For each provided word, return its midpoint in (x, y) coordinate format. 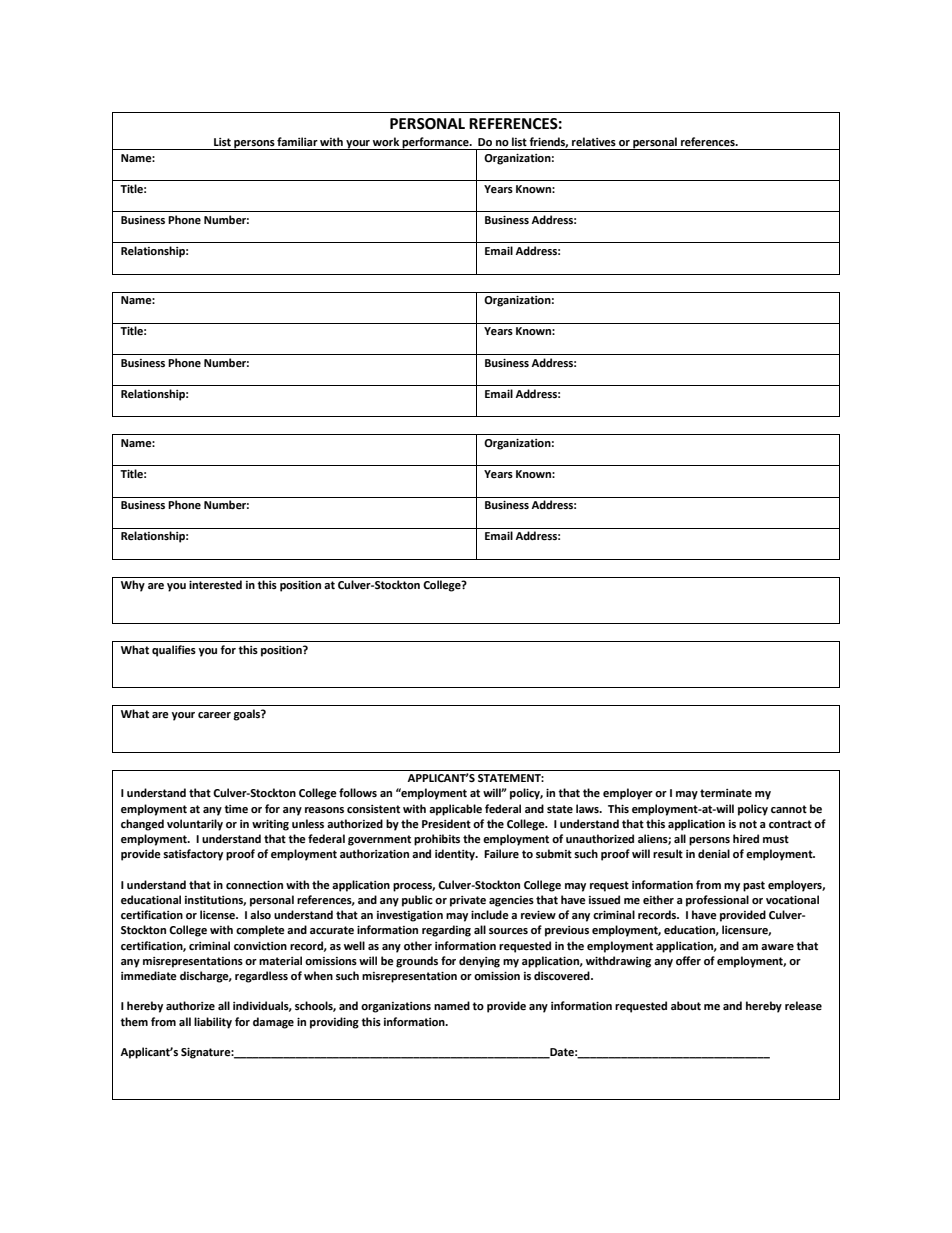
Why (133, 586)
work (386, 142)
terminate (726, 793)
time (236, 809)
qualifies (174, 651)
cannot (789, 809)
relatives (594, 142)
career (214, 715)
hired (746, 838)
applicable (455, 810)
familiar (297, 141)
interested (215, 585)
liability (213, 1023)
